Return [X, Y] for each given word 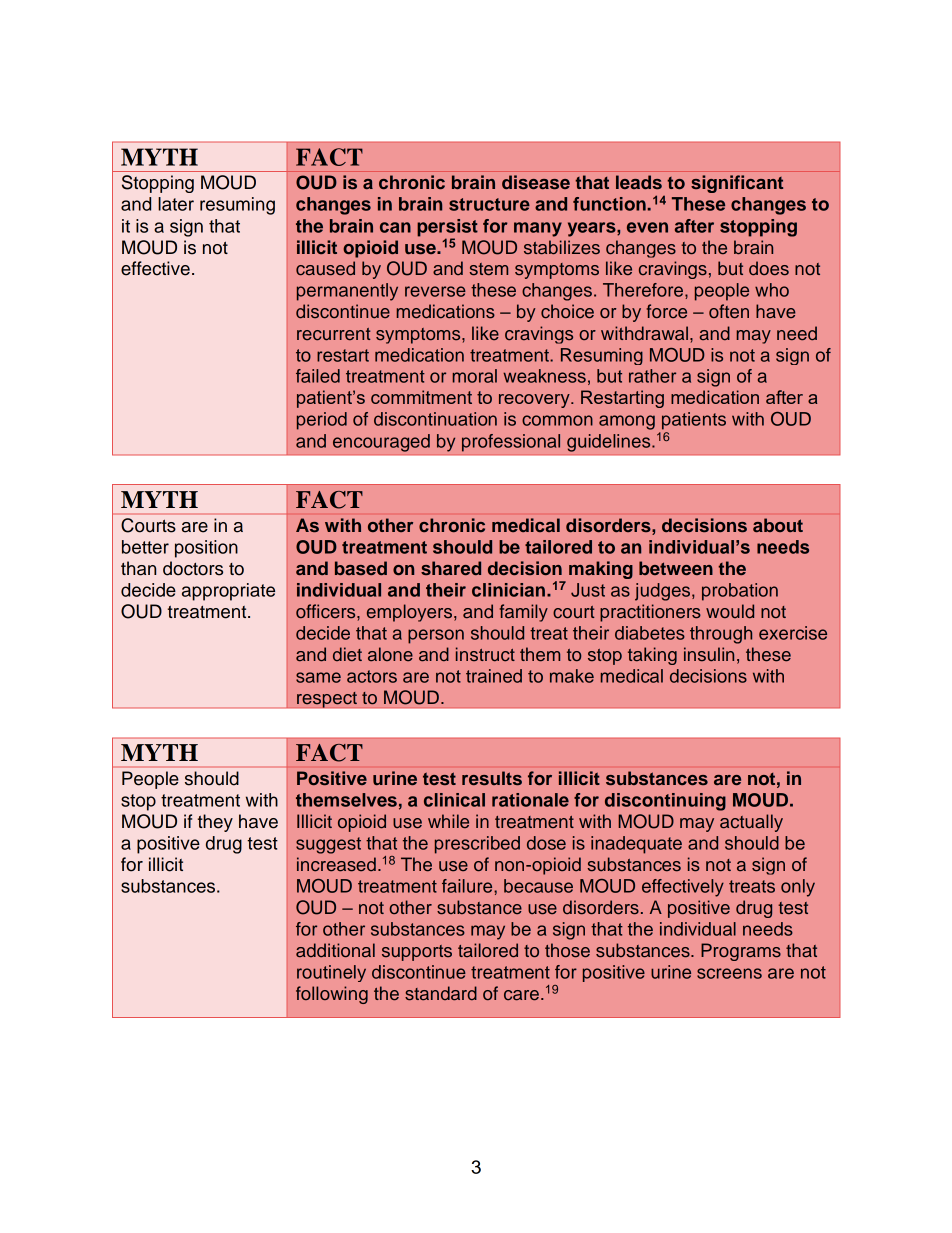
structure [489, 204]
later [176, 204]
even [647, 227]
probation [740, 592]
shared [451, 568]
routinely [331, 973]
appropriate [228, 592]
